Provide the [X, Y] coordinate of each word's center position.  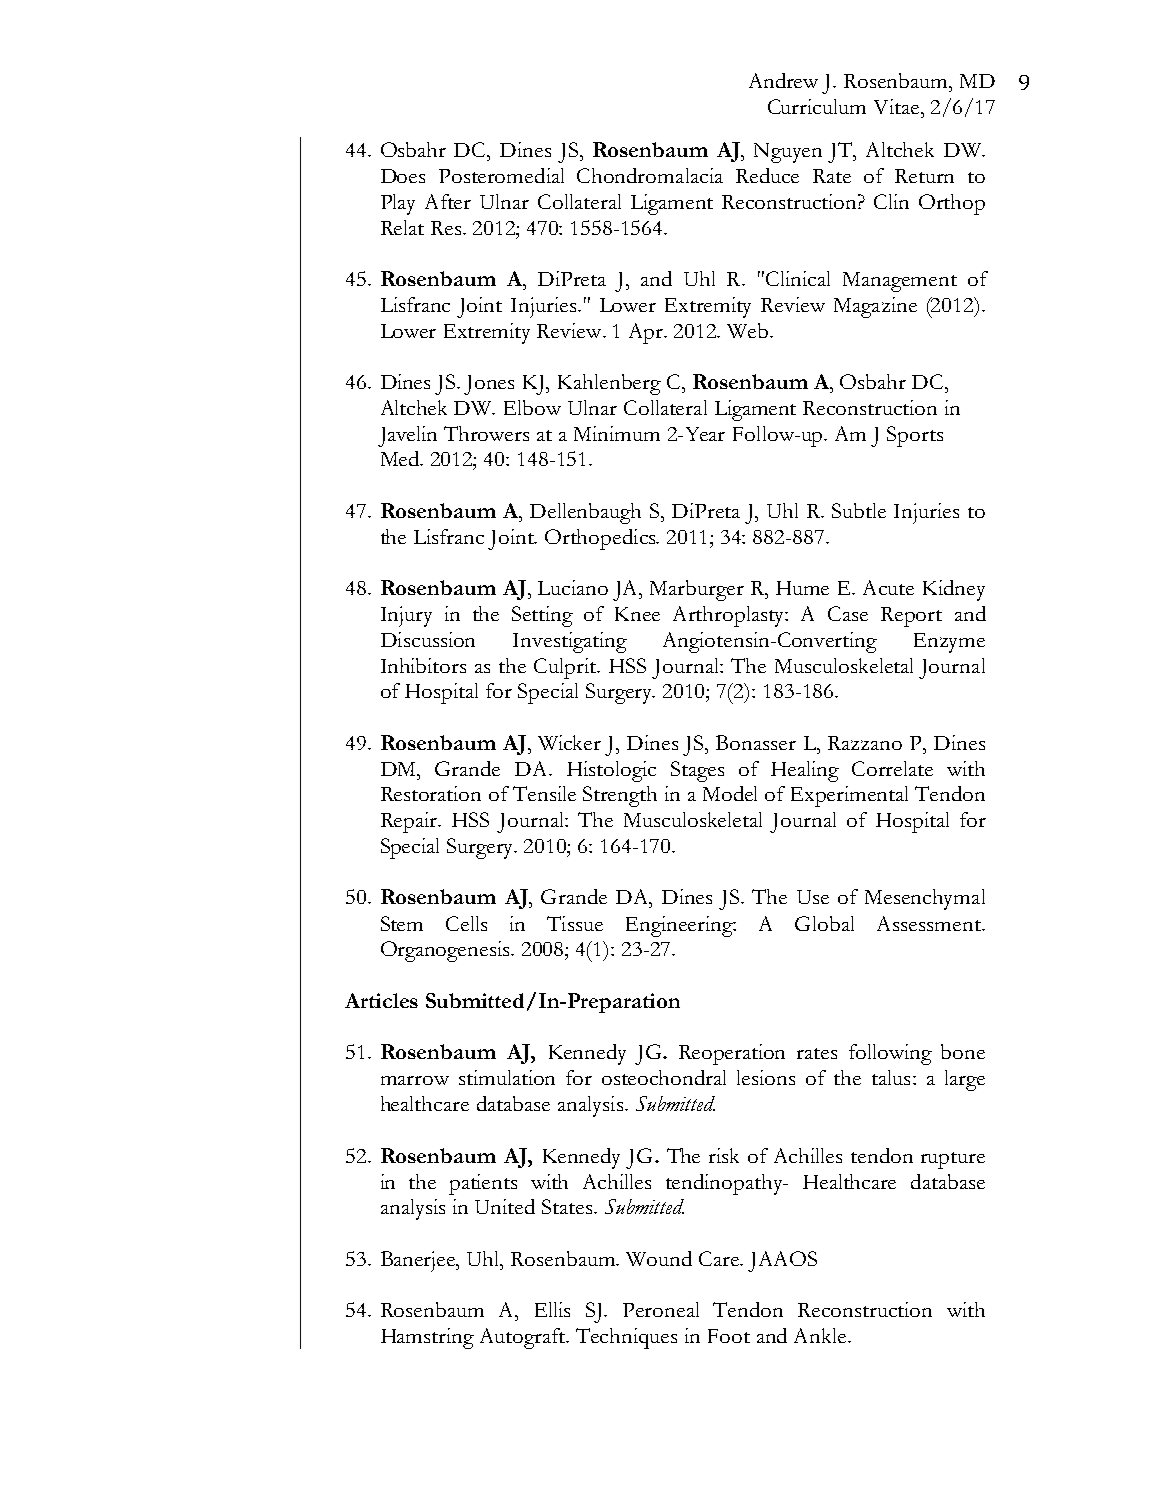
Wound [659, 1258]
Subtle [859, 510]
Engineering [681, 926]
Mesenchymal [925, 899]
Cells [466, 923]
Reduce [767, 175]
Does [403, 176]
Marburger [697, 590]
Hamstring [427, 1338]
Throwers [486, 433]
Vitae [898, 106]
